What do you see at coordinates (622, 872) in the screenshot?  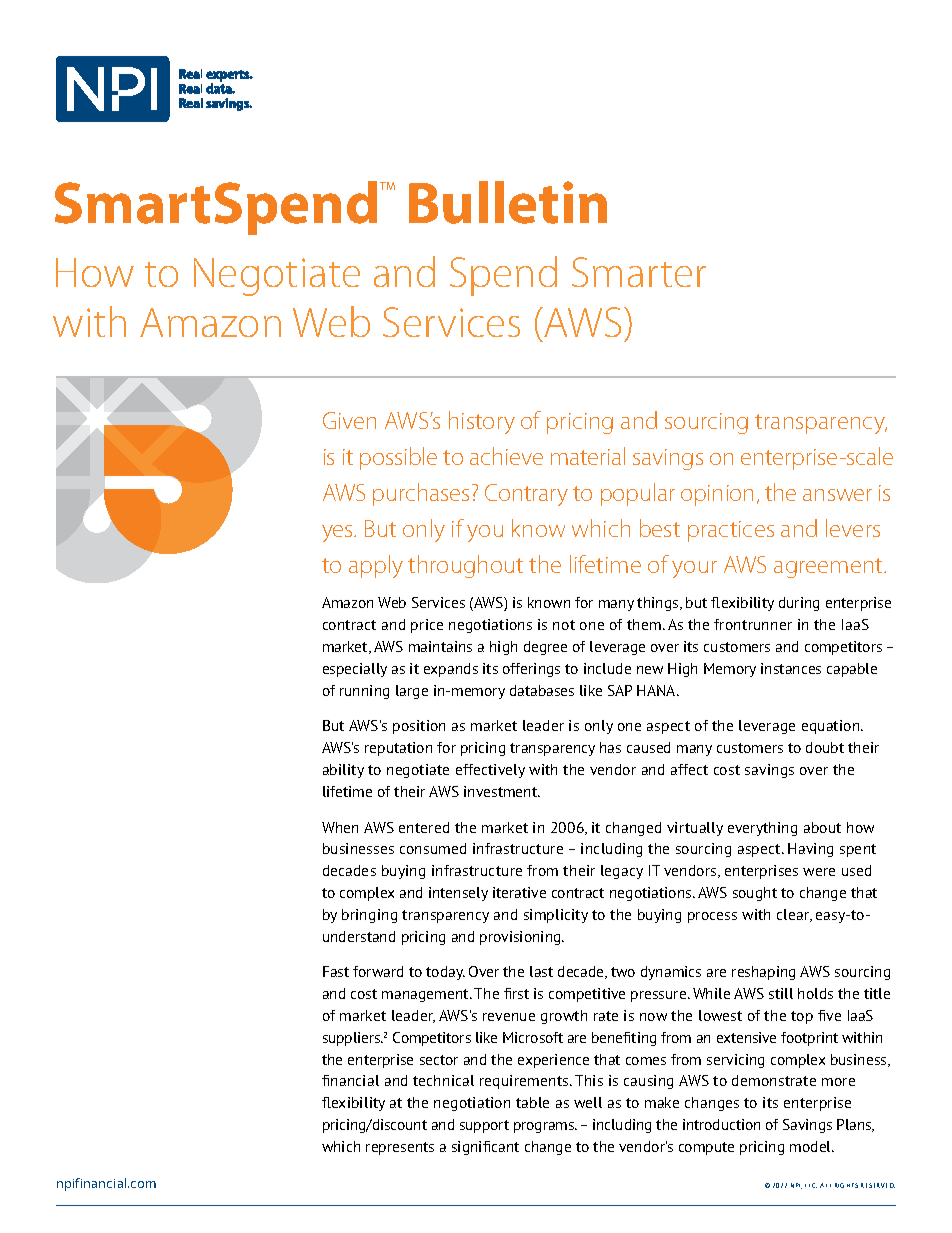 I see `legacy` at bounding box center [622, 872].
